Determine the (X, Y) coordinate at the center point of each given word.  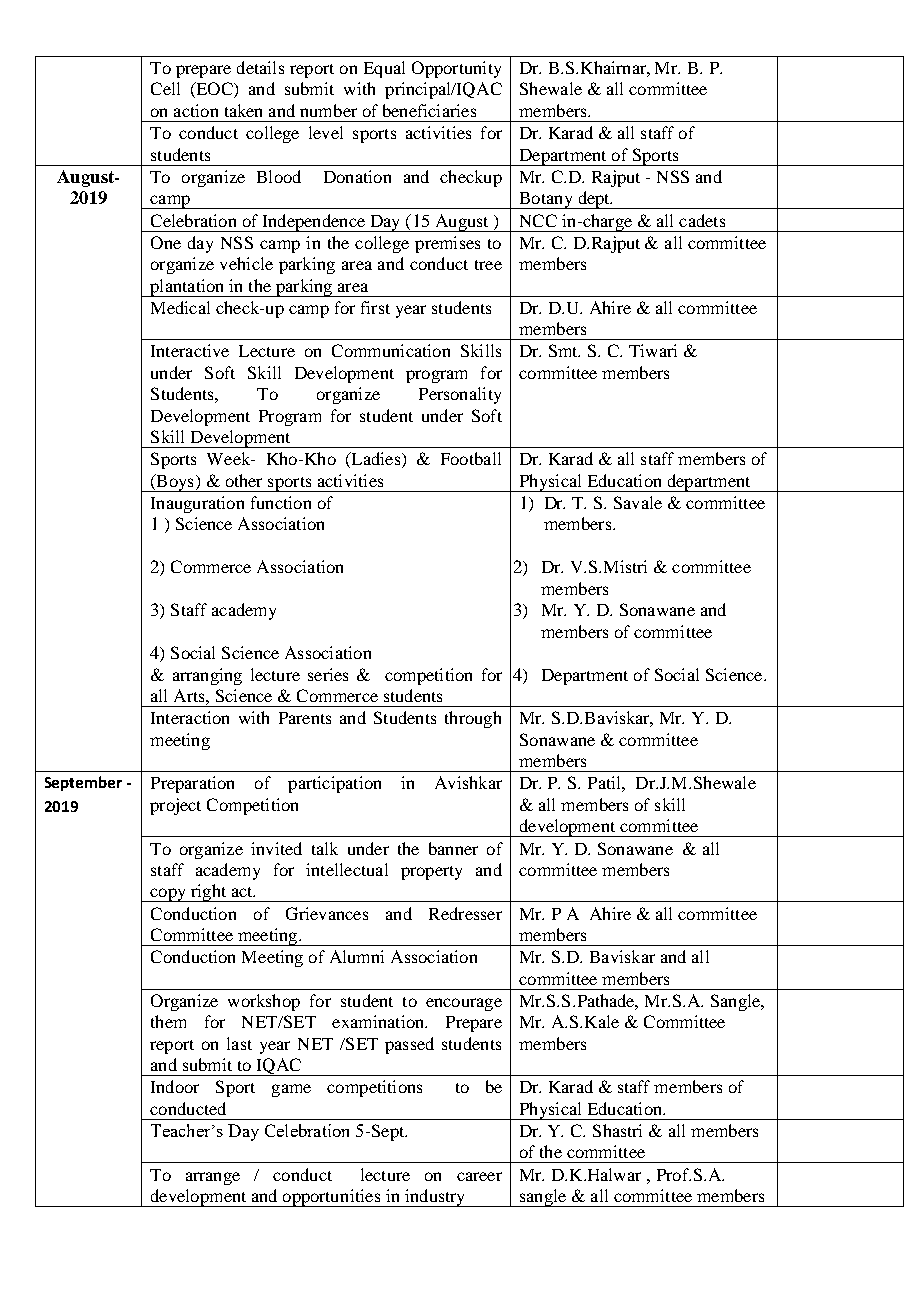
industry (435, 1198)
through (473, 719)
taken (243, 110)
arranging (207, 676)
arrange (213, 1178)
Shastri (617, 1130)
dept (594, 200)
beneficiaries (429, 110)
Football (471, 458)
